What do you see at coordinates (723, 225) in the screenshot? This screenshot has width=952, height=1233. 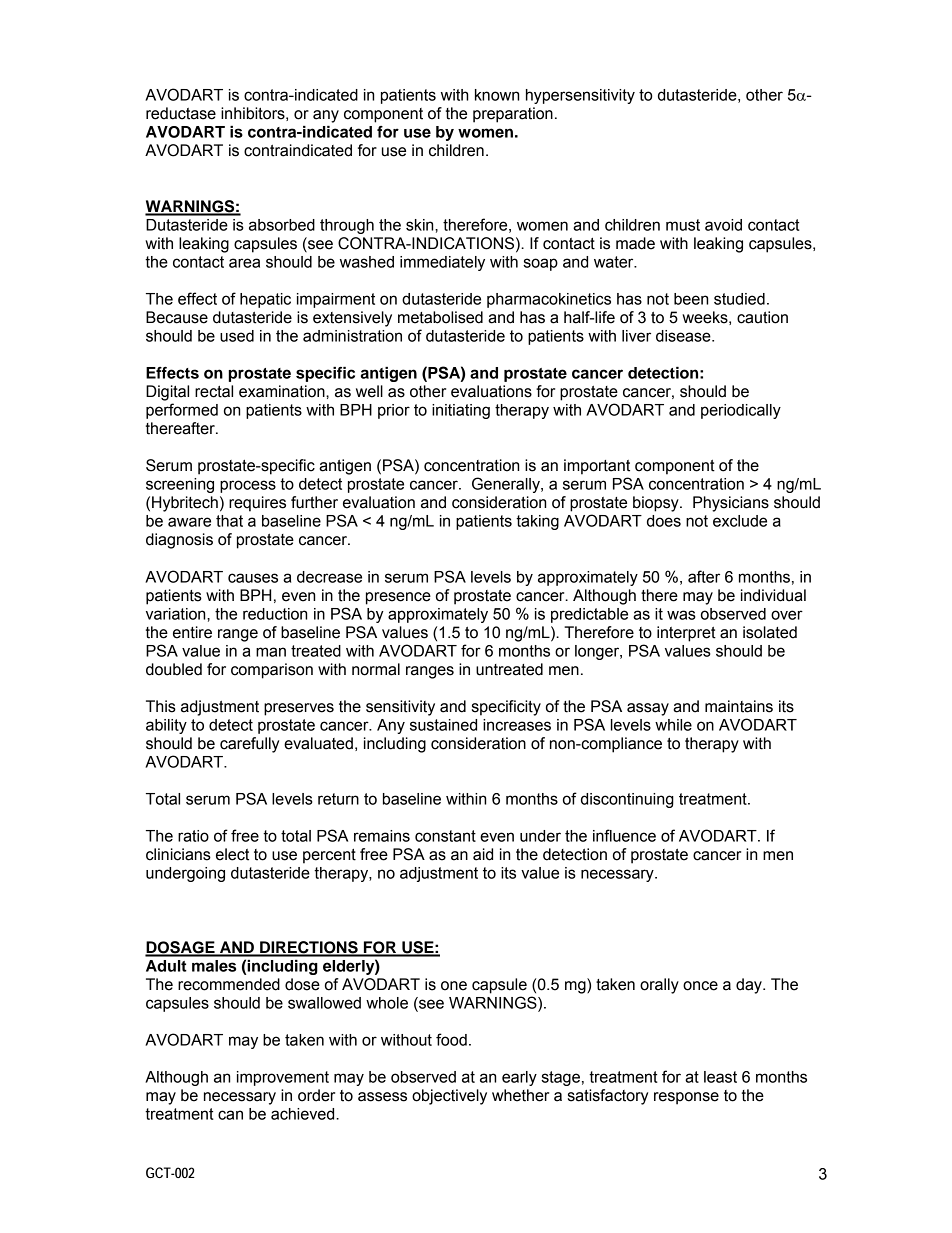 I see `avoid` at bounding box center [723, 225].
